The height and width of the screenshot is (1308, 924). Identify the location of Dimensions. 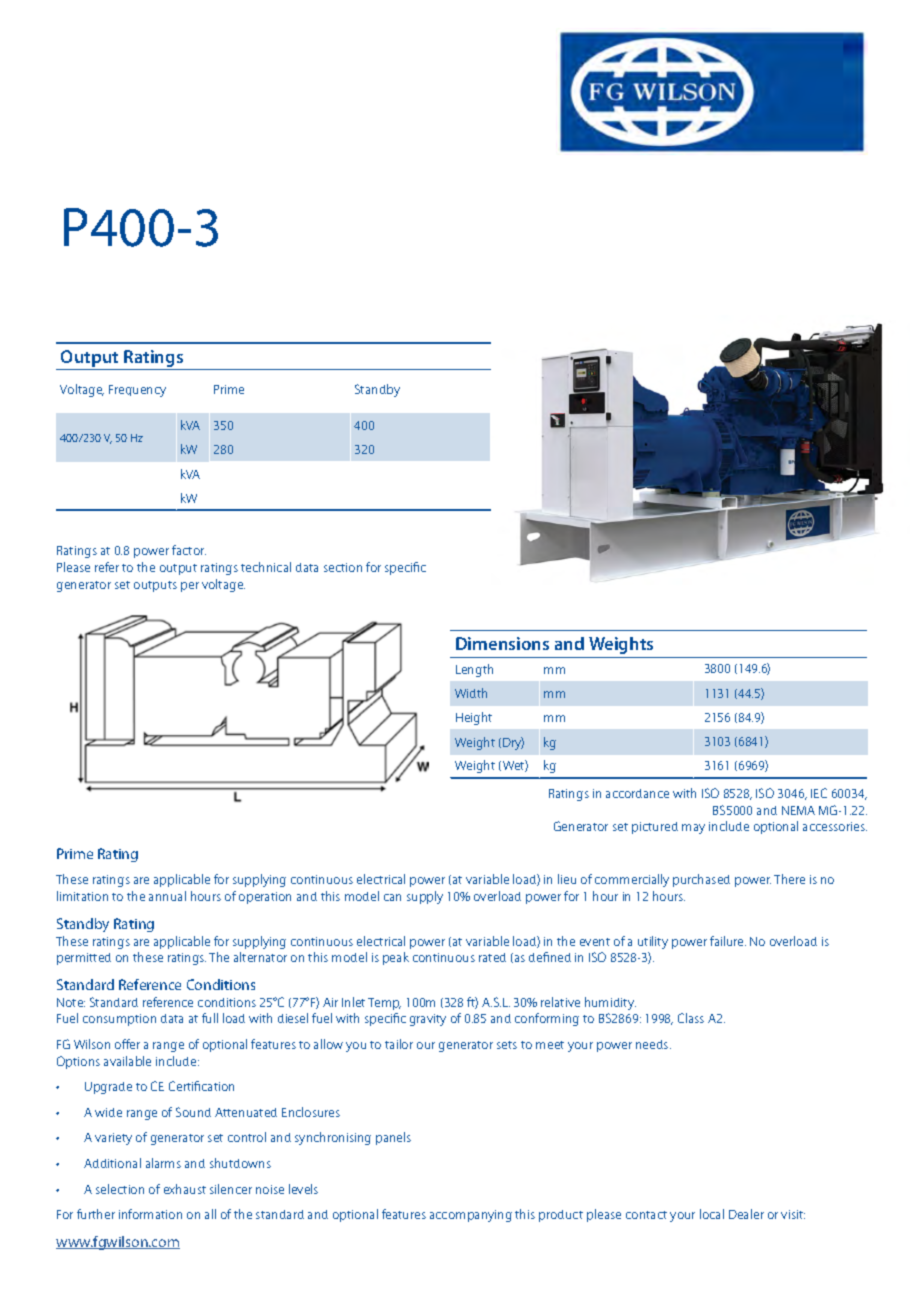
(502, 643).
